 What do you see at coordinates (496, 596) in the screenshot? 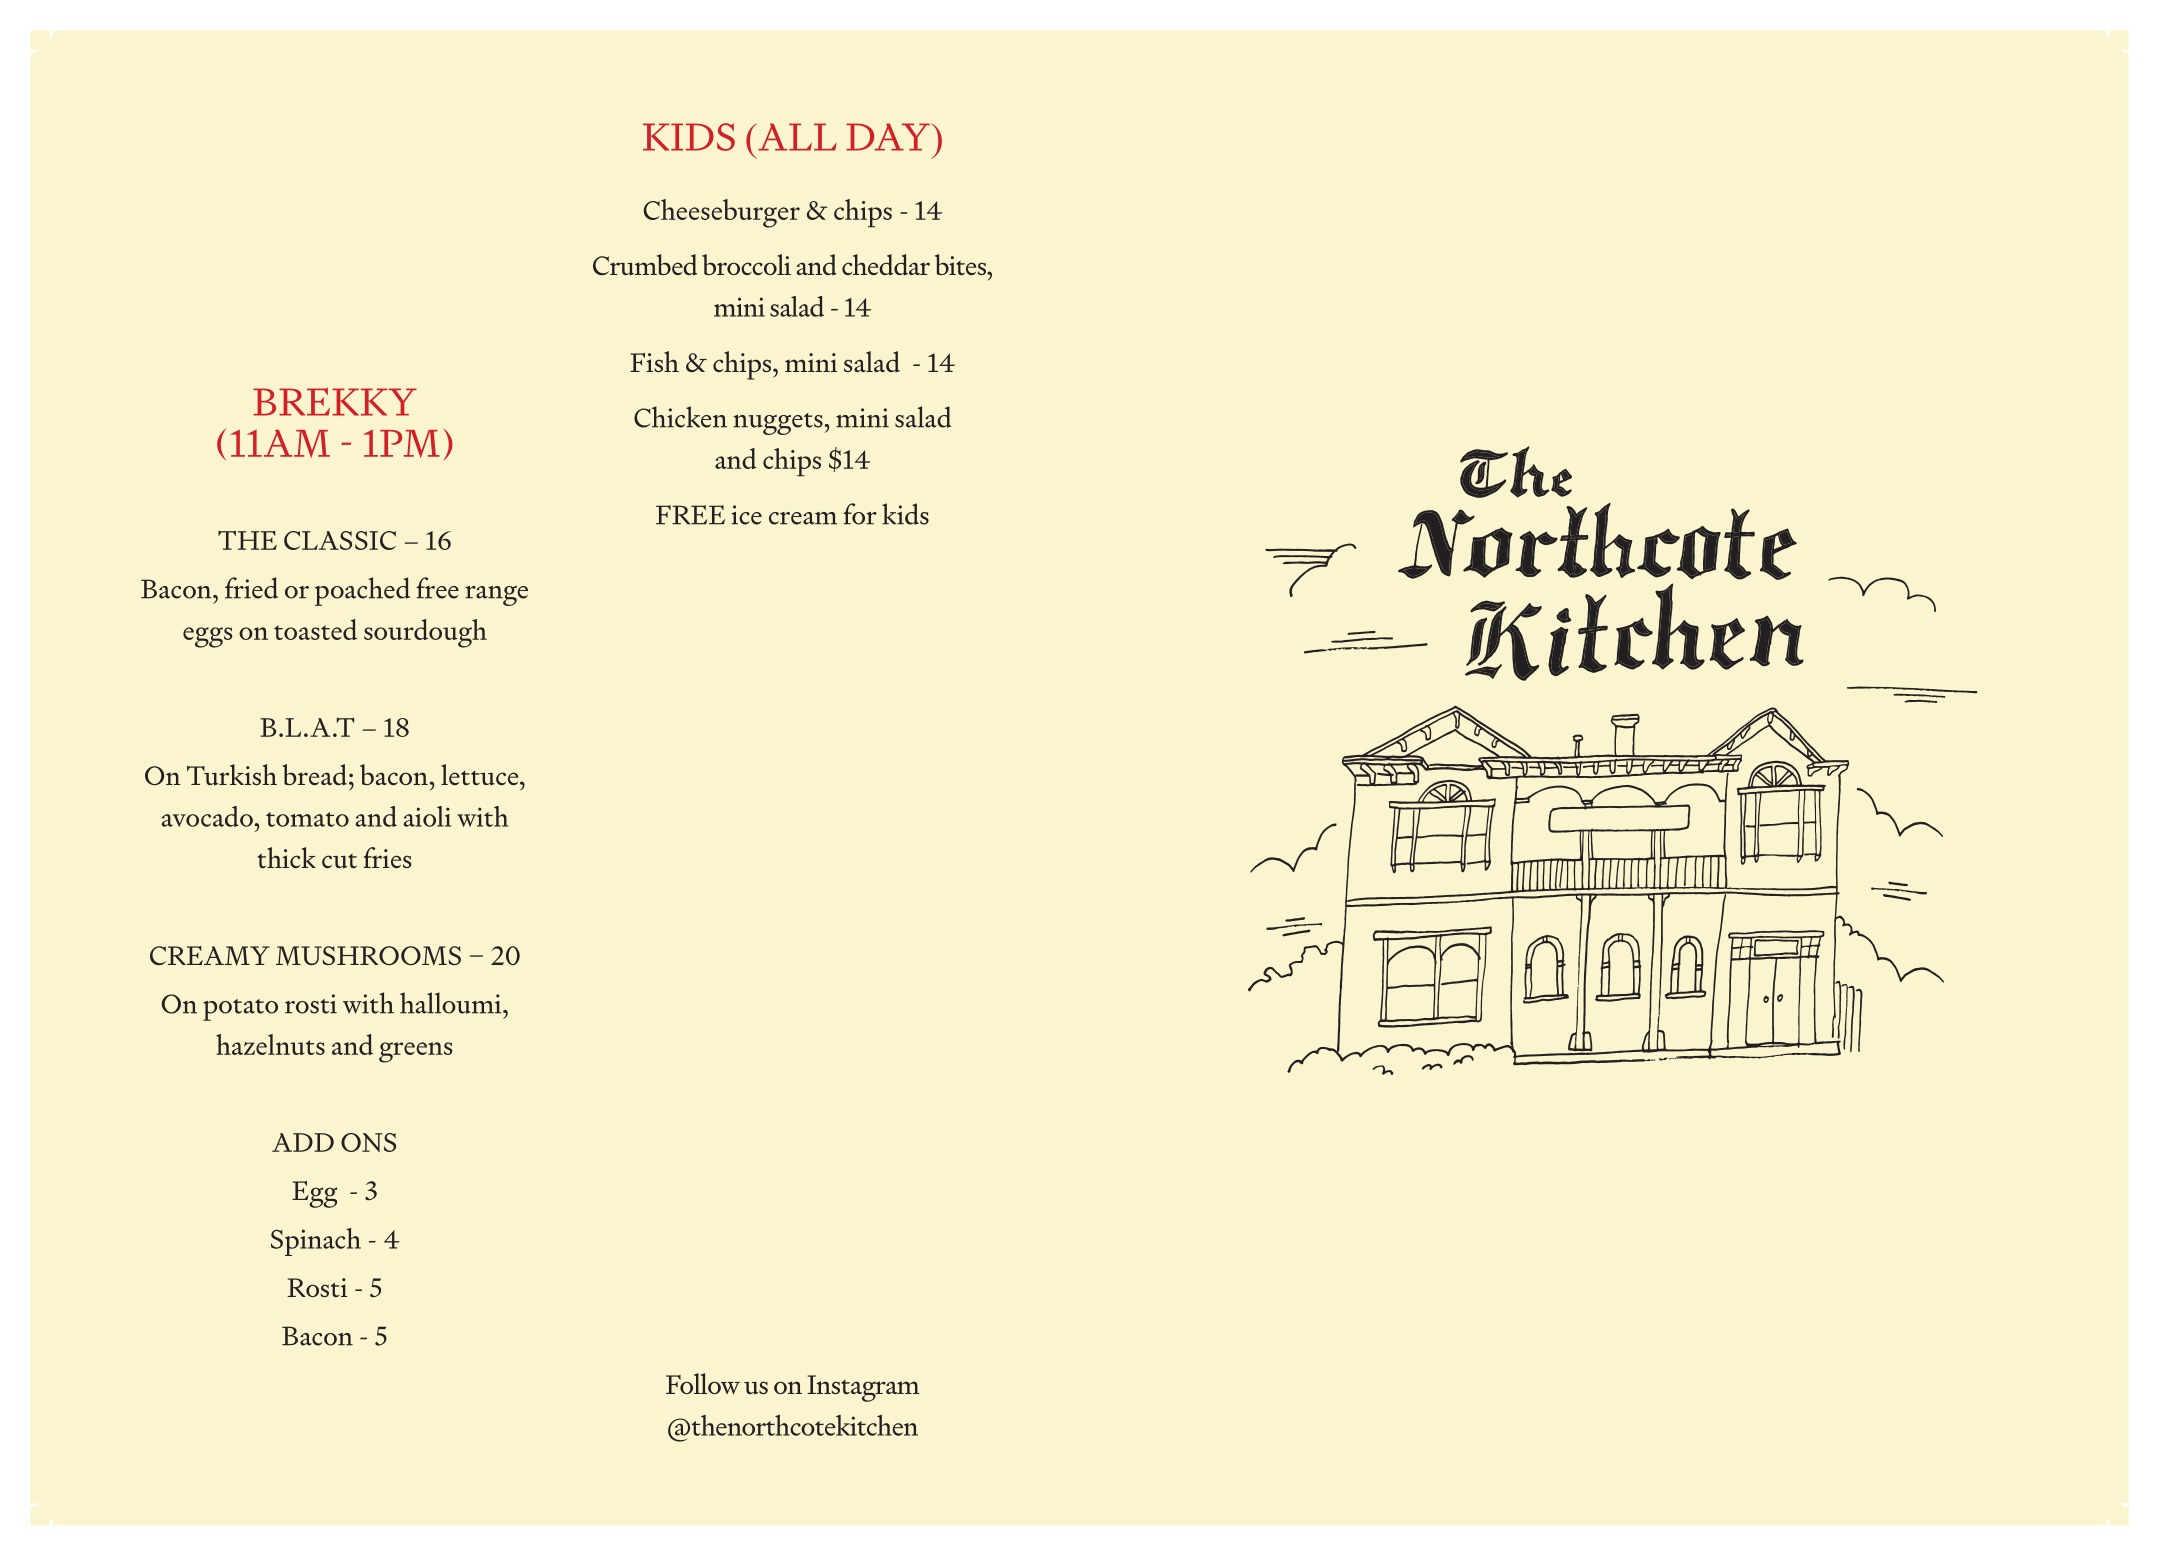
I see `range` at bounding box center [496, 596].
